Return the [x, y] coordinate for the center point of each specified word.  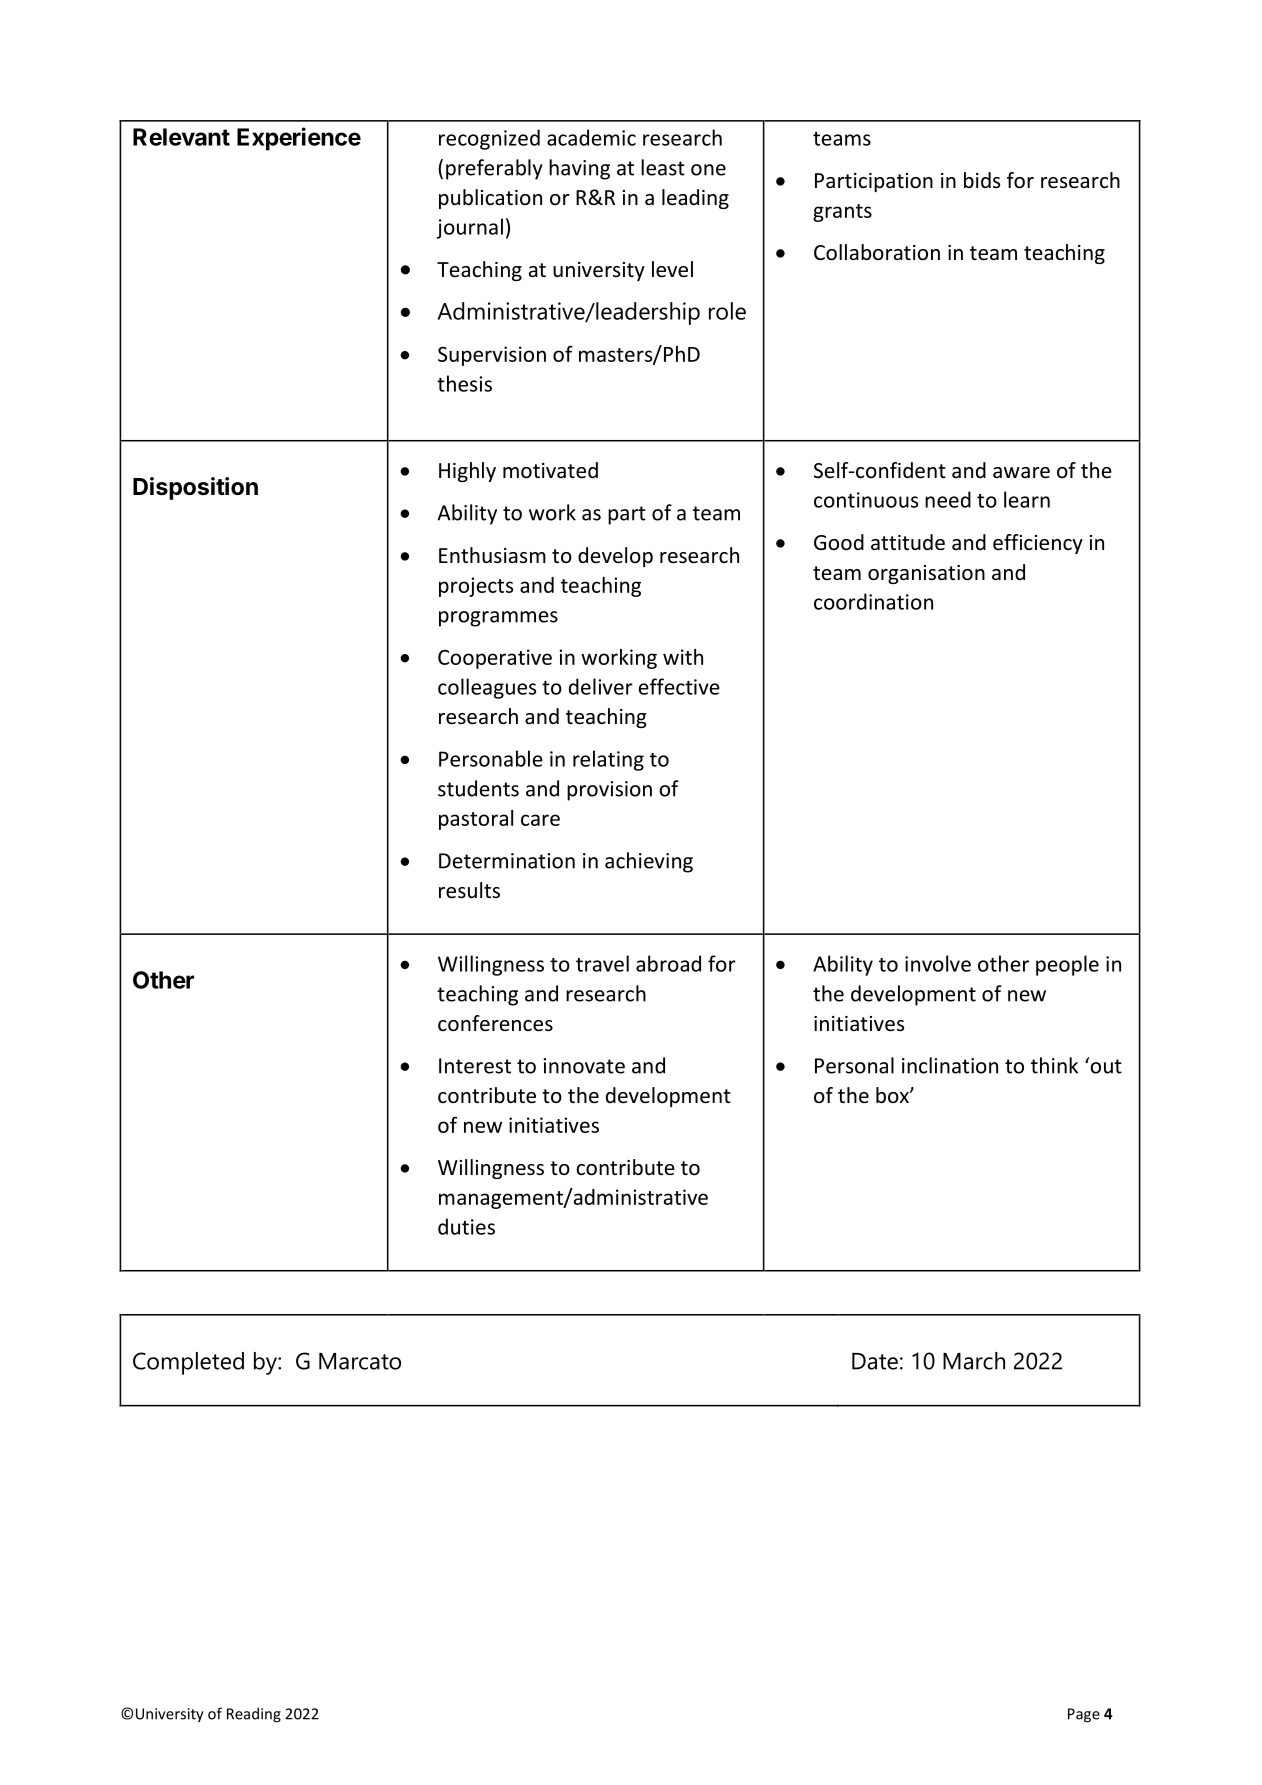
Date [875, 1361]
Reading [254, 1715]
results [469, 890]
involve [938, 963]
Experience [299, 139]
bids [982, 180]
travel [602, 963]
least [663, 167]
